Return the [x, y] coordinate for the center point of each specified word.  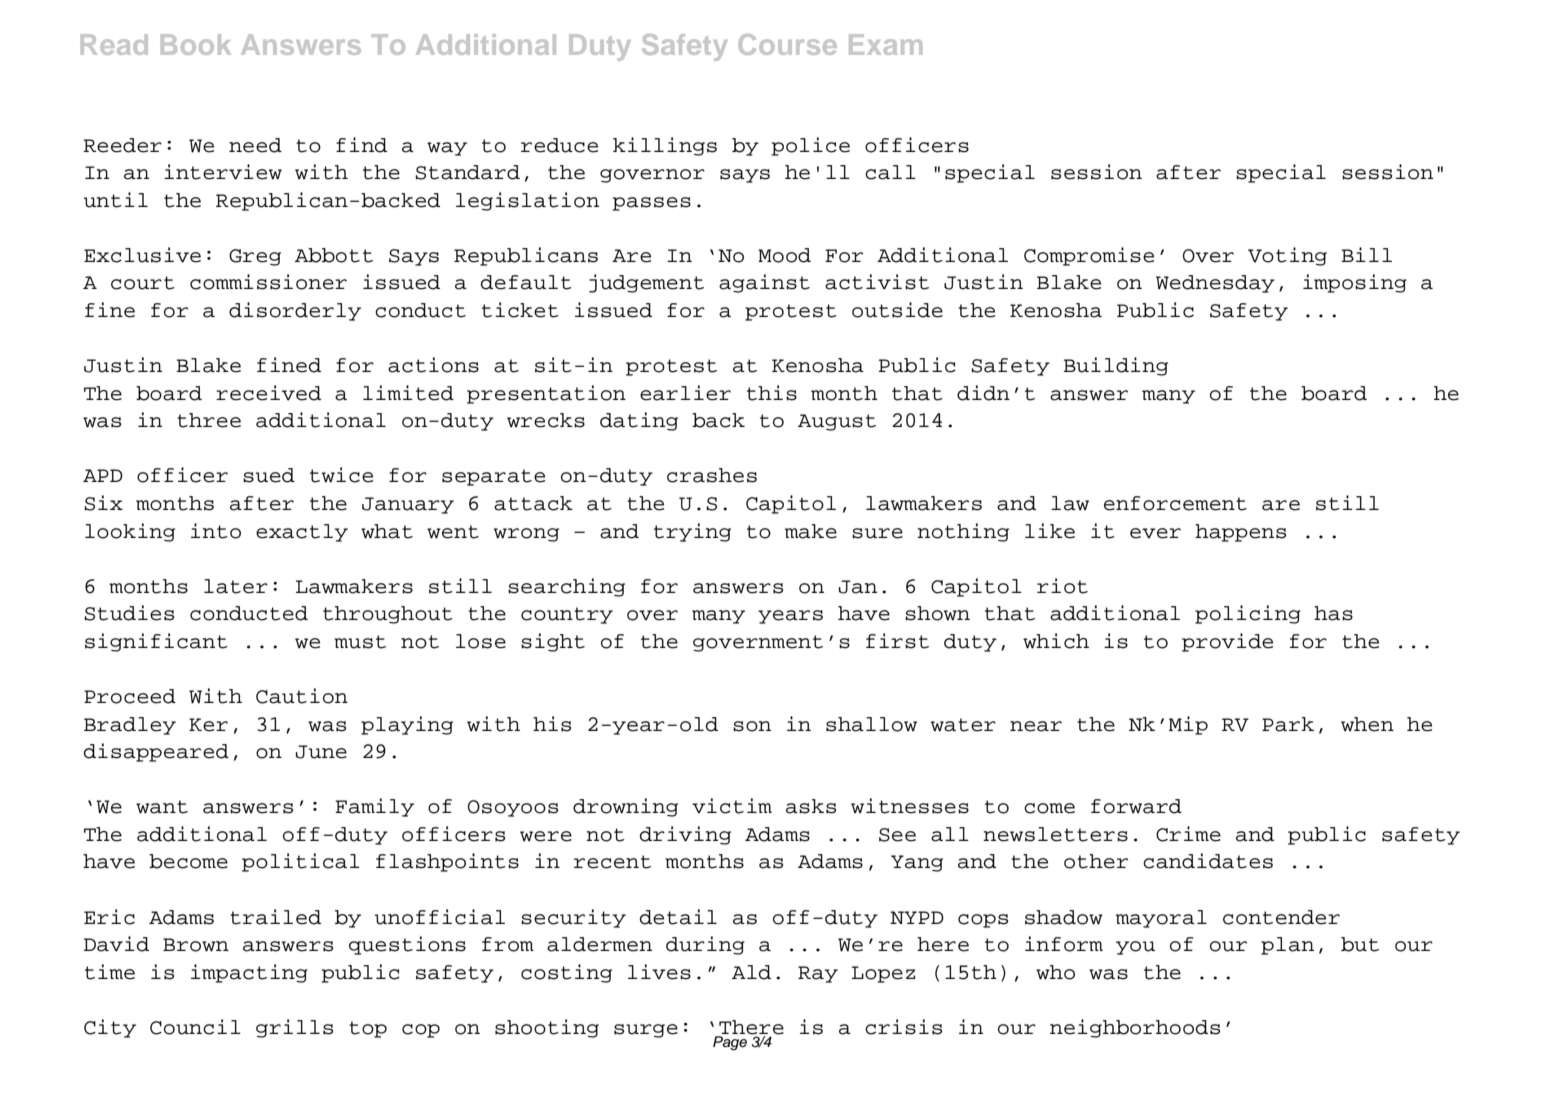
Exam [885, 44]
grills [294, 1028]
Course [787, 44]
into [216, 531]
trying [692, 532]
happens [1240, 533]
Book [196, 44]
